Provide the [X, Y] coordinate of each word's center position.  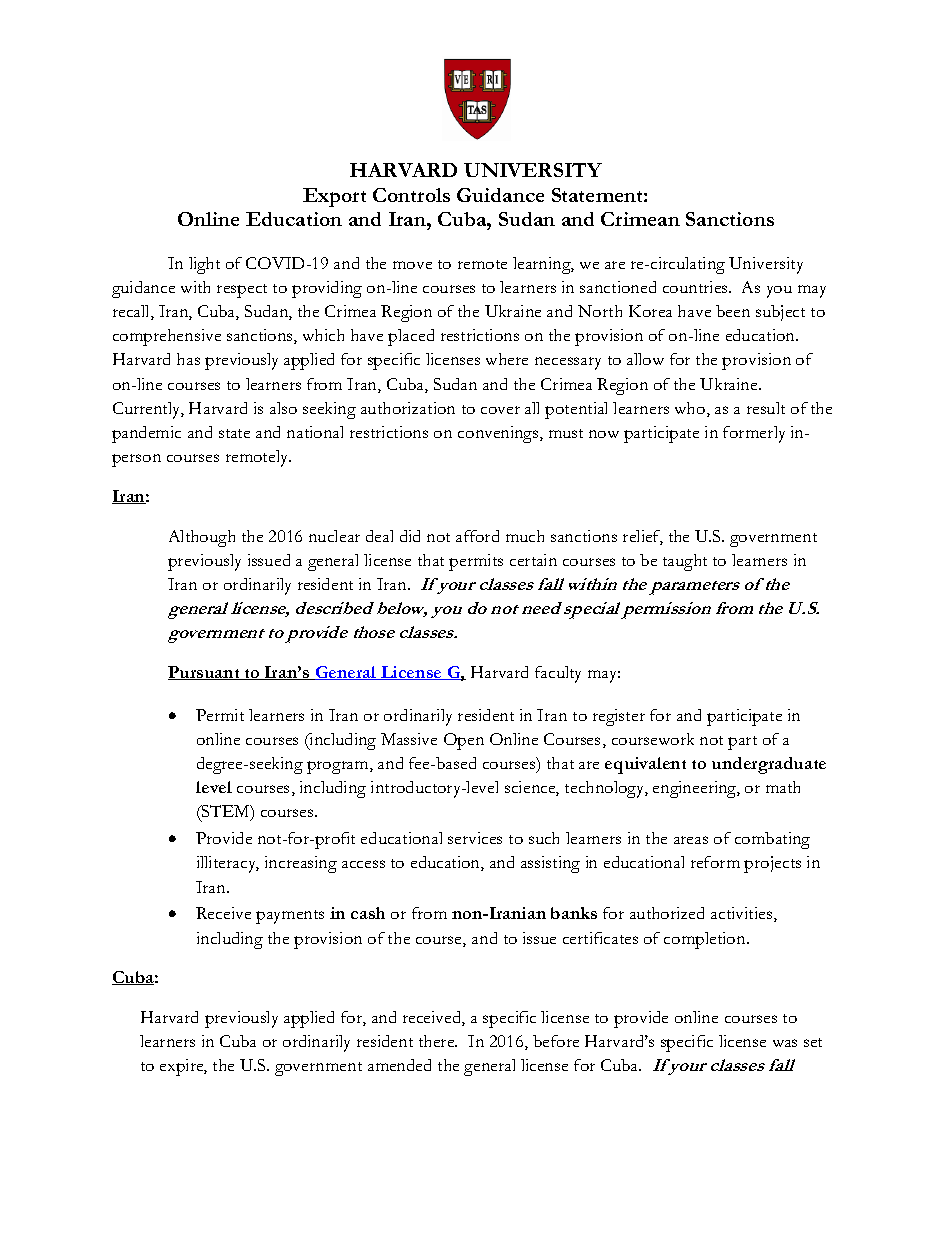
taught [685, 562]
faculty [558, 674]
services [475, 838]
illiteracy [228, 864]
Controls [411, 195]
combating [772, 840]
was [785, 1043]
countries [696, 287]
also [283, 408]
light [204, 265]
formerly [754, 434]
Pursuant [205, 673]
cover [500, 410]
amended [399, 1065]
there [438, 1041]
